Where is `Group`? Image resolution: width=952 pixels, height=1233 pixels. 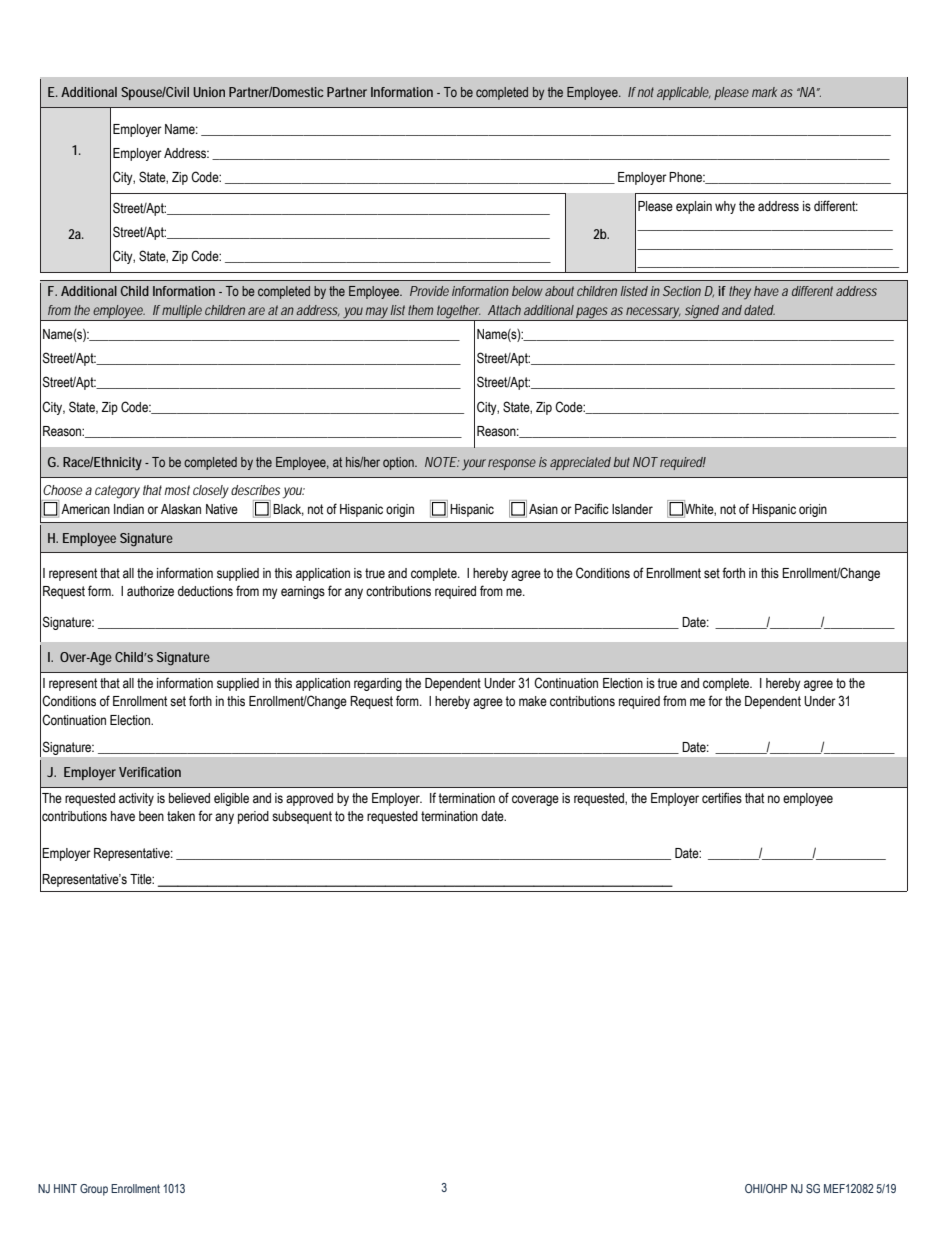
Group is located at coordinates (94, 1190).
